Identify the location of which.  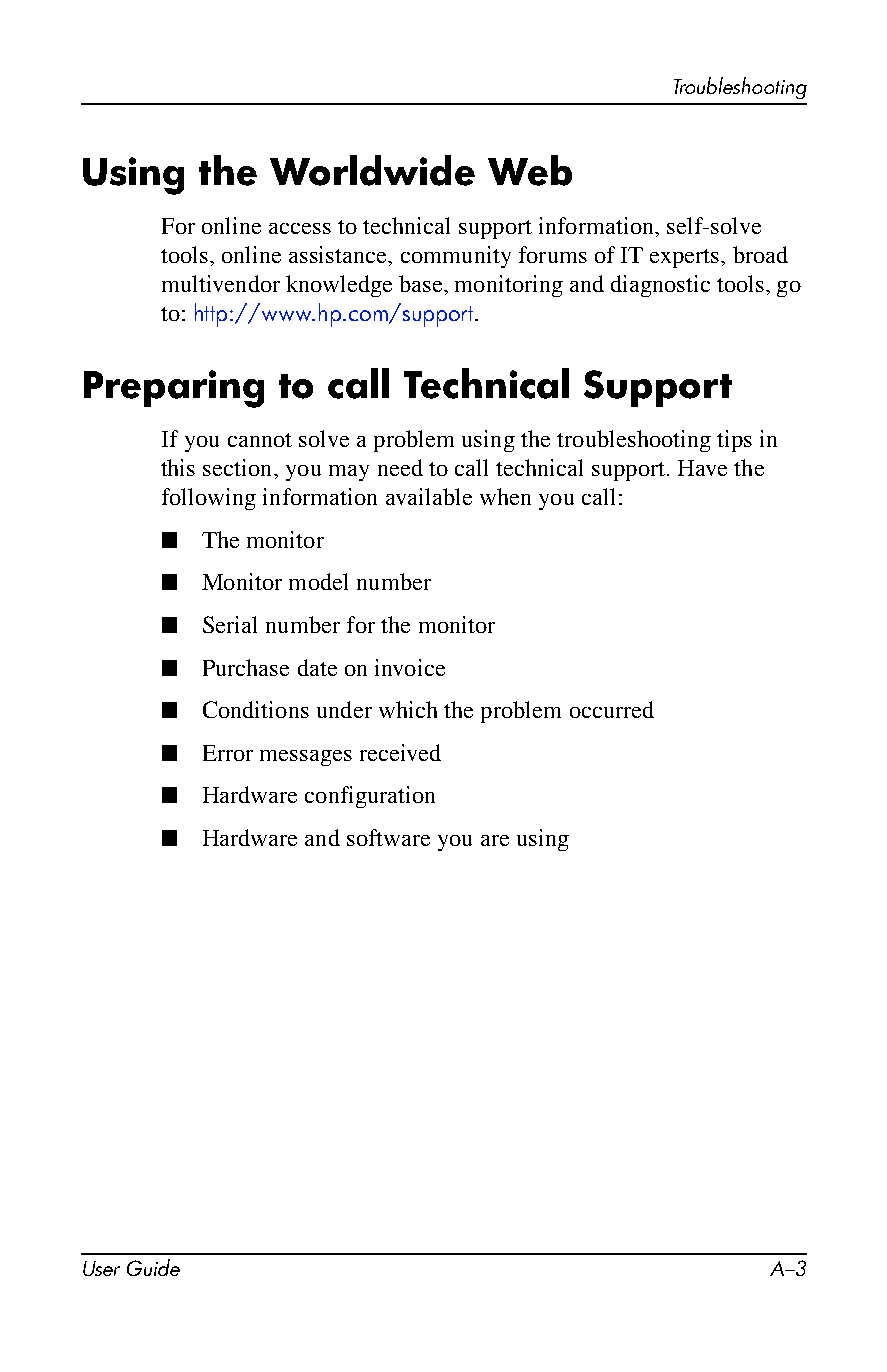
(408, 709).
